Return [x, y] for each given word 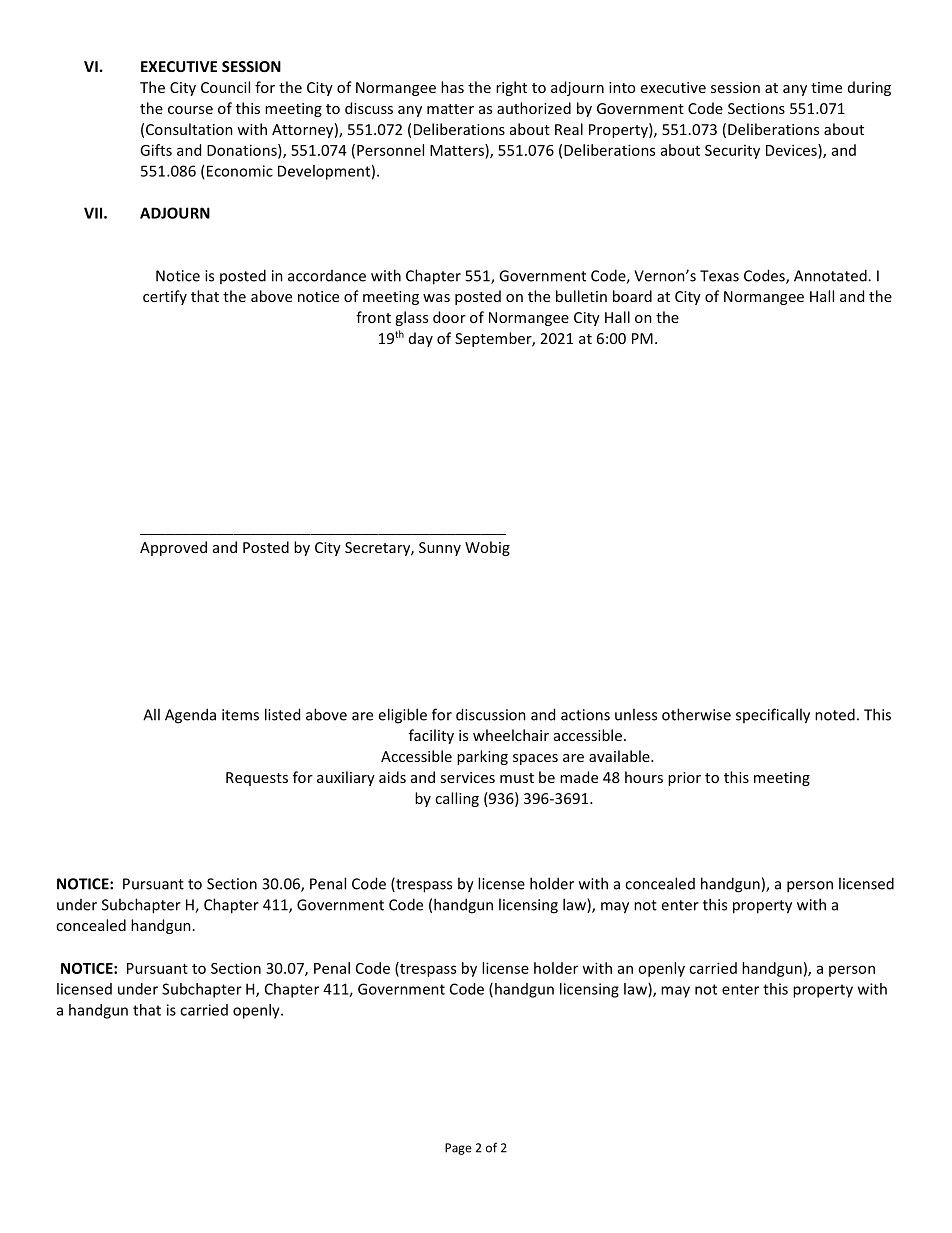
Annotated [831, 275]
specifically [773, 716]
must [517, 778]
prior [684, 779]
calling [457, 799]
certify [165, 297]
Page [458, 1149]
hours [644, 777]
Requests [257, 779]
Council [225, 87]
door [449, 317]
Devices [792, 150]
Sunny [440, 549]
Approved [173, 548]
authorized [534, 108]
